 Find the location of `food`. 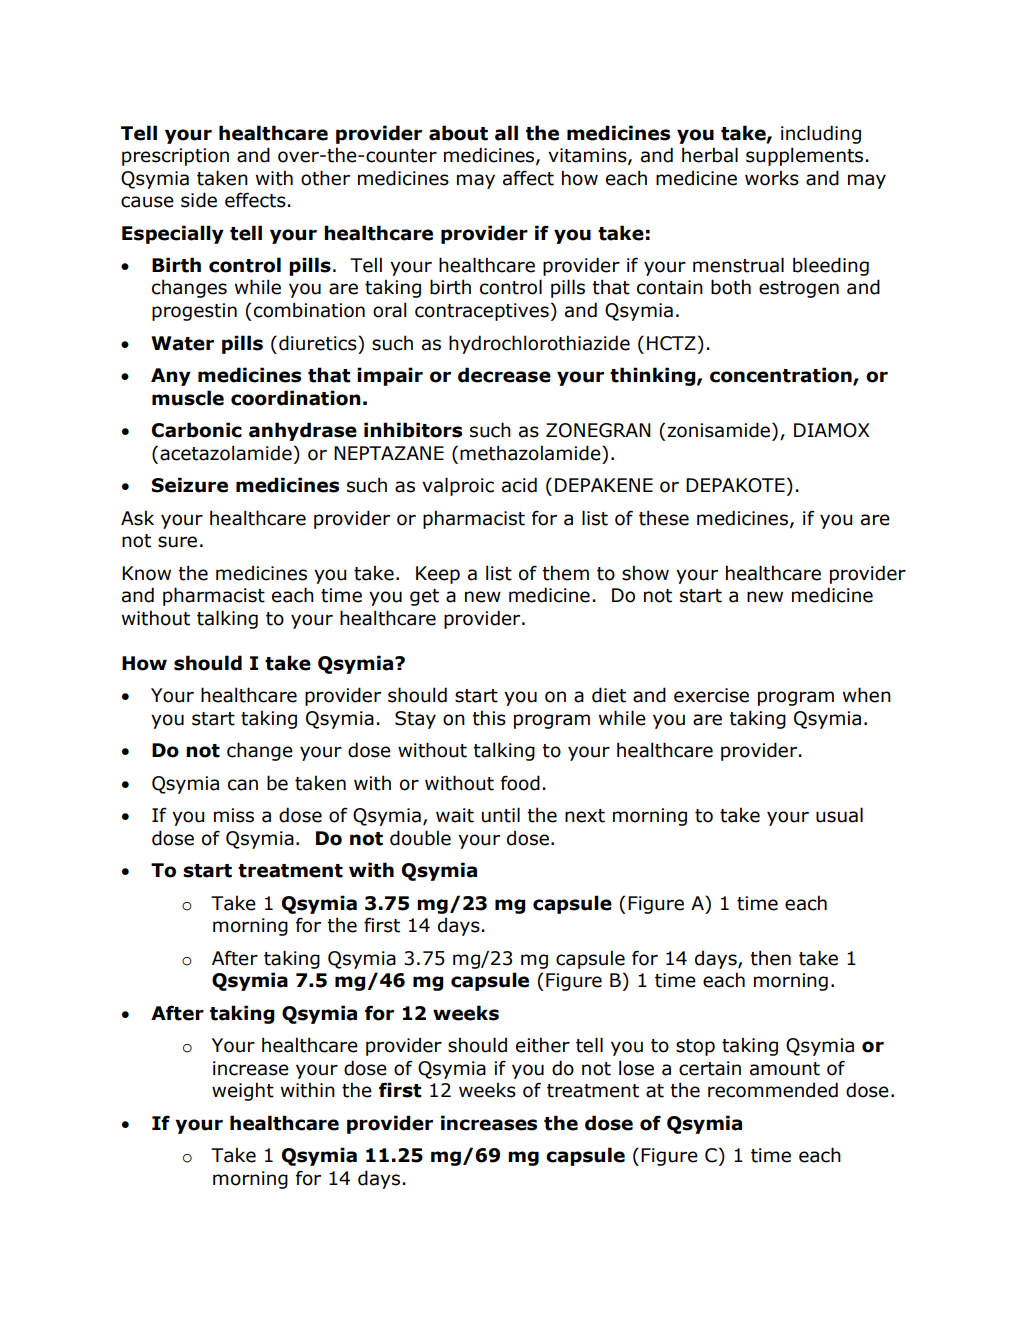

food is located at coordinates (520, 783).
